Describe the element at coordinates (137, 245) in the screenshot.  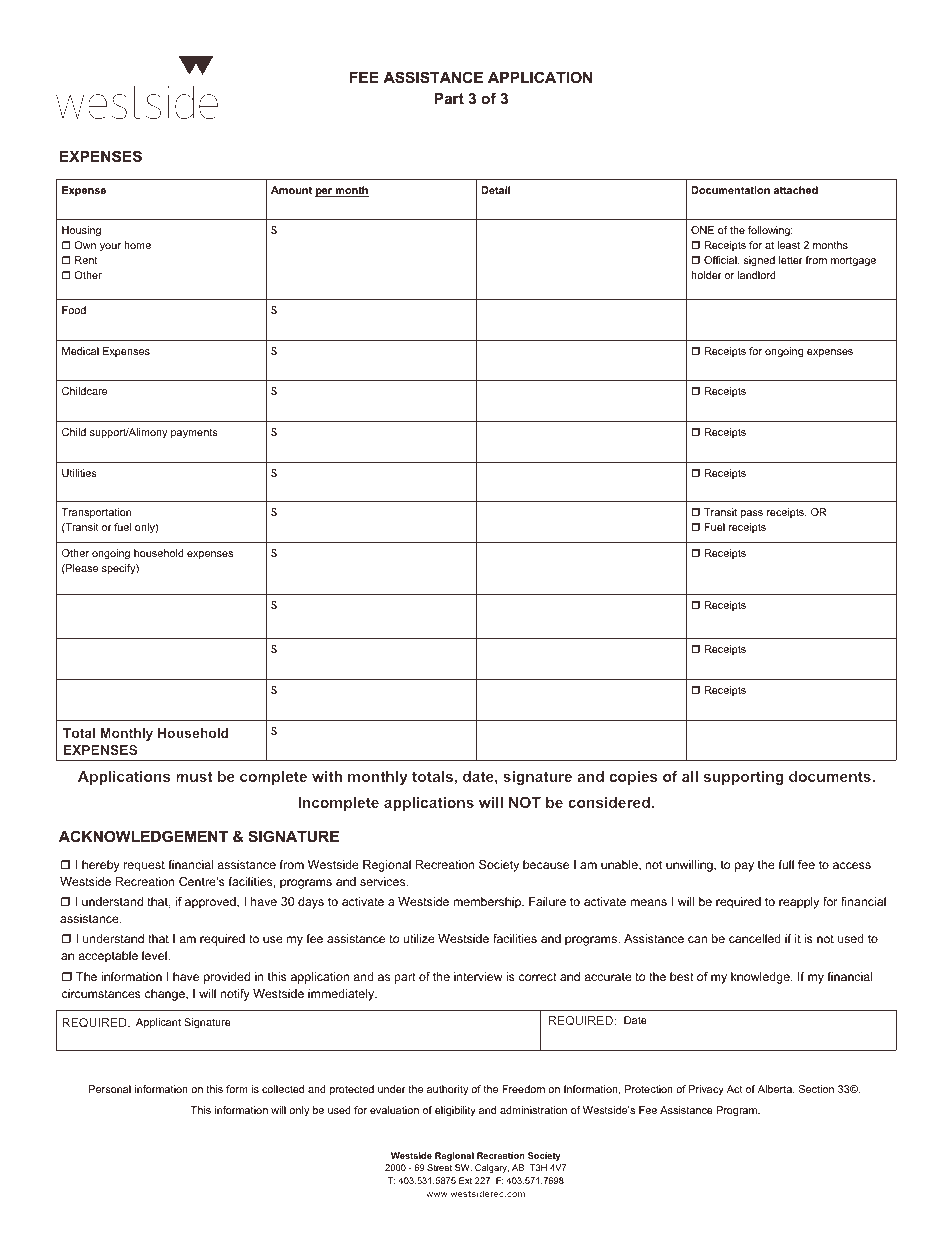
I see `home` at that location.
